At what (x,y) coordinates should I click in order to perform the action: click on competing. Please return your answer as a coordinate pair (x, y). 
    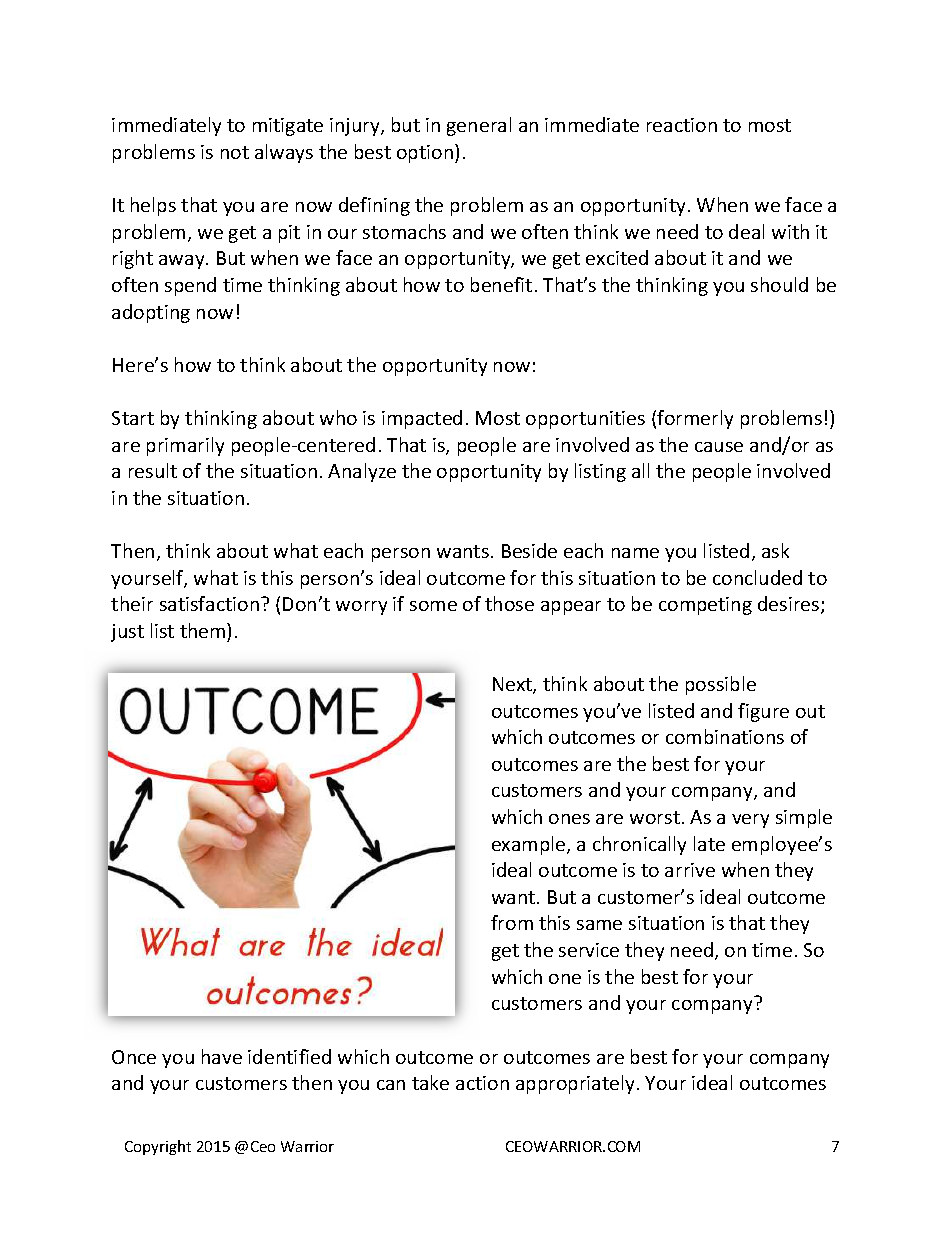
    Looking at the image, I should click on (705, 606).
